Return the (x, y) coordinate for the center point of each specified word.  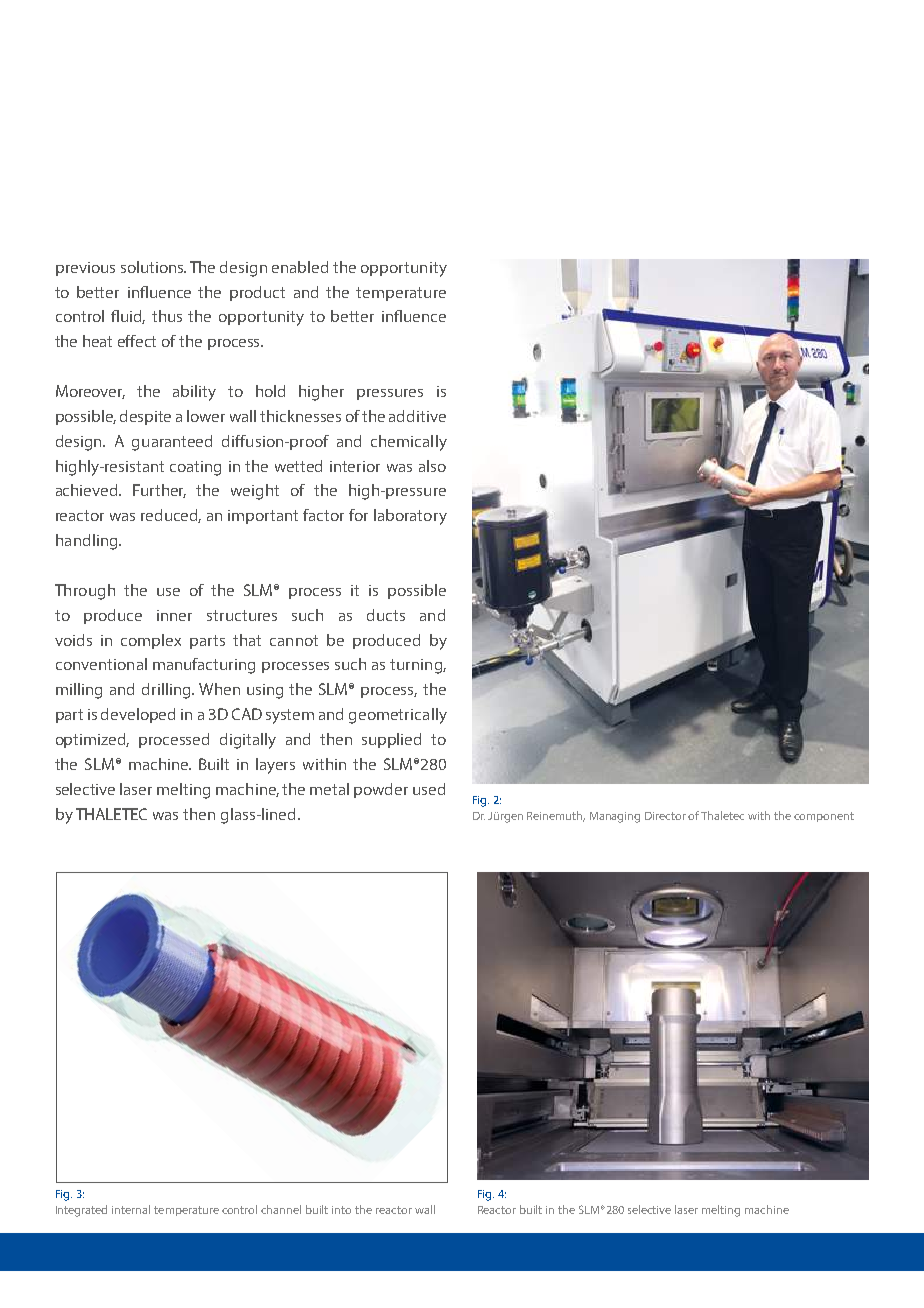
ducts (386, 615)
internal (131, 1209)
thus (167, 316)
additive (417, 416)
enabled (300, 267)
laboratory (410, 517)
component (824, 817)
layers (275, 766)
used (429, 789)
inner (174, 615)
